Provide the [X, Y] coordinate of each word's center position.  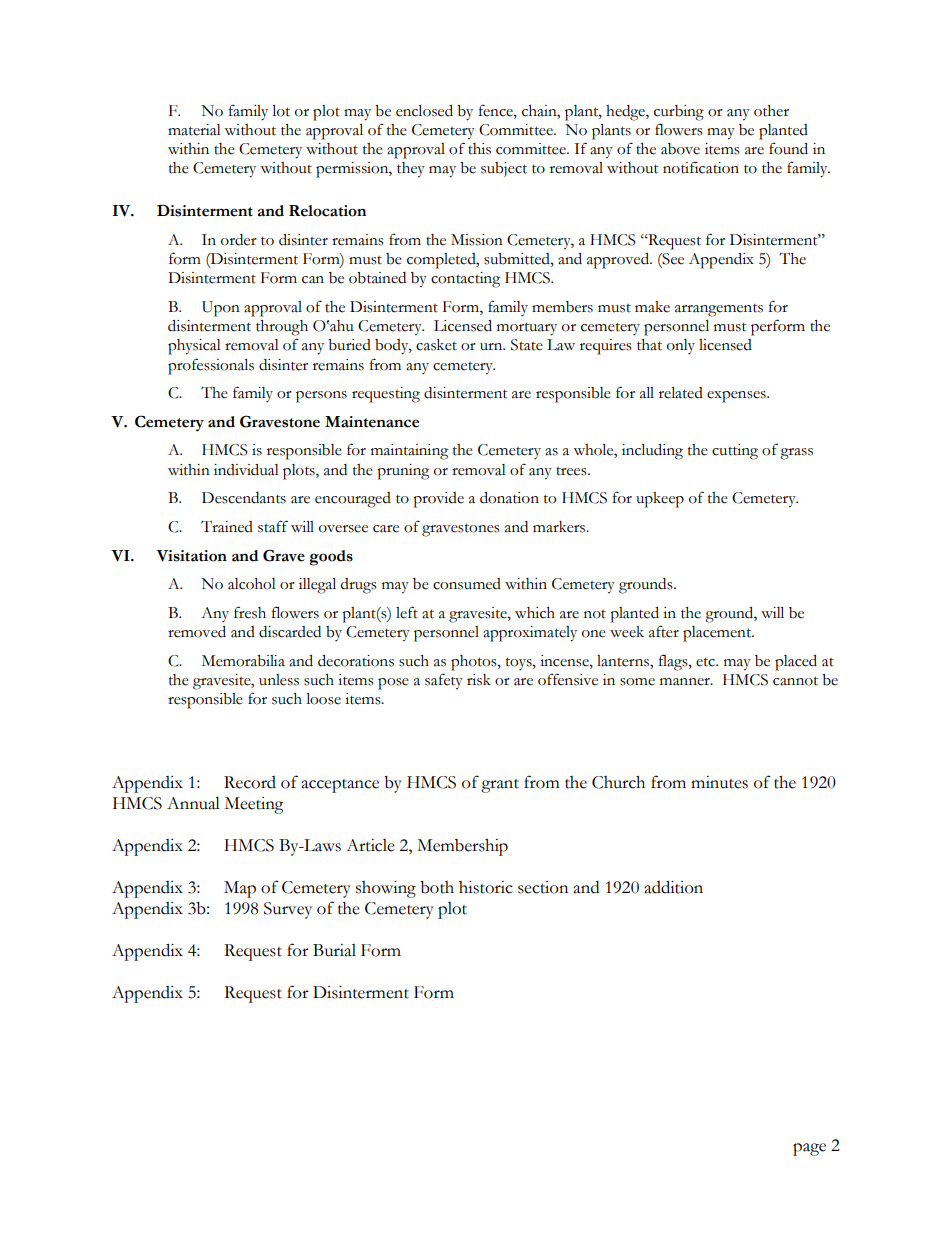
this [479, 149]
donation [509, 498]
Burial [334, 950]
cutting [735, 452]
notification [701, 167]
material [194, 130]
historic [486, 887]
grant [500, 786]
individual [246, 470]
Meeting [254, 805]
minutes [719, 782]
